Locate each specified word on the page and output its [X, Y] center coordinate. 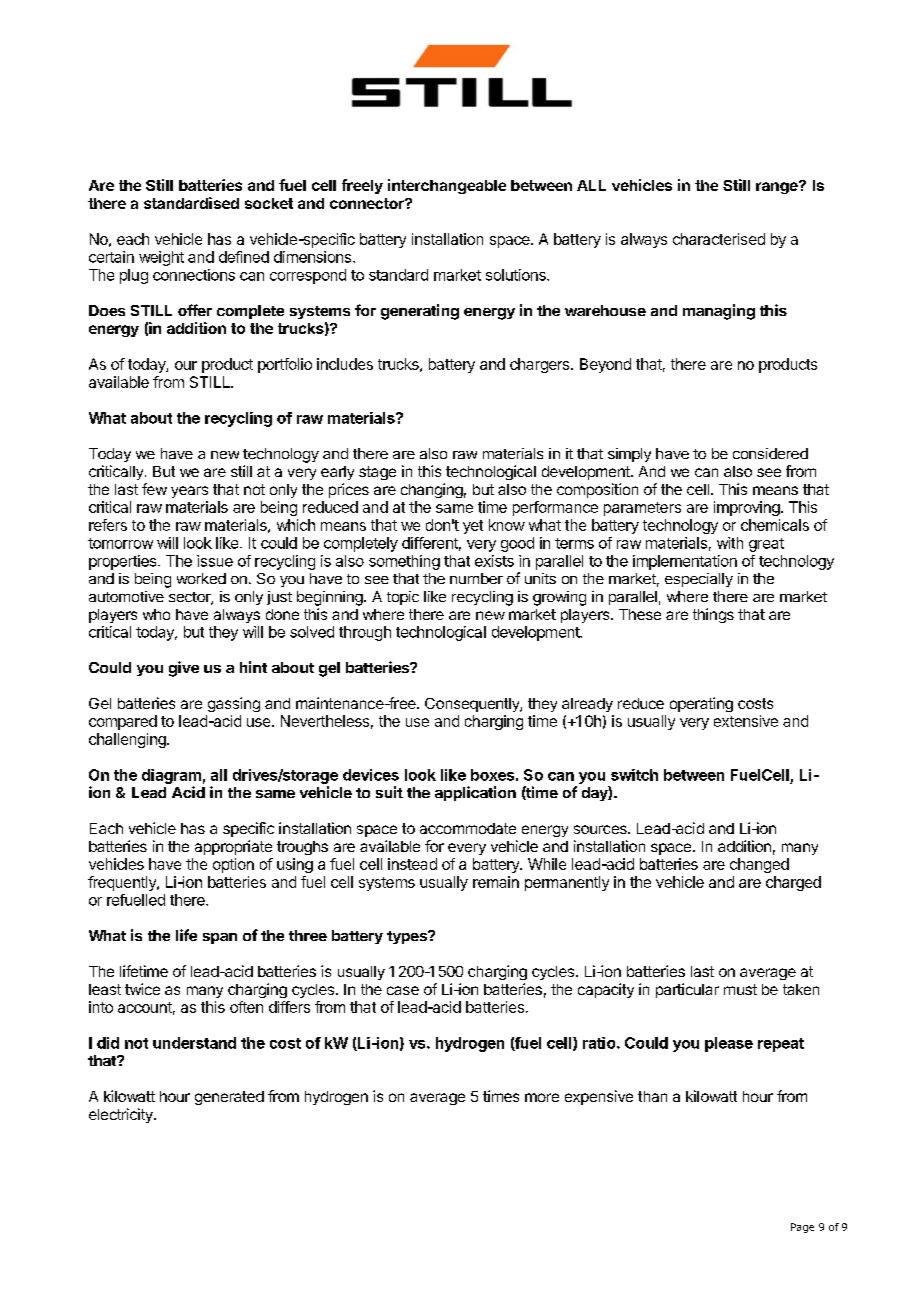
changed [759, 865]
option [233, 865]
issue [215, 561]
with [730, 543]
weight [161, 258]
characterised [719, 239]
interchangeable [447, 186]
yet [473, 527]
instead [412, 864]
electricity [122, 1115]
